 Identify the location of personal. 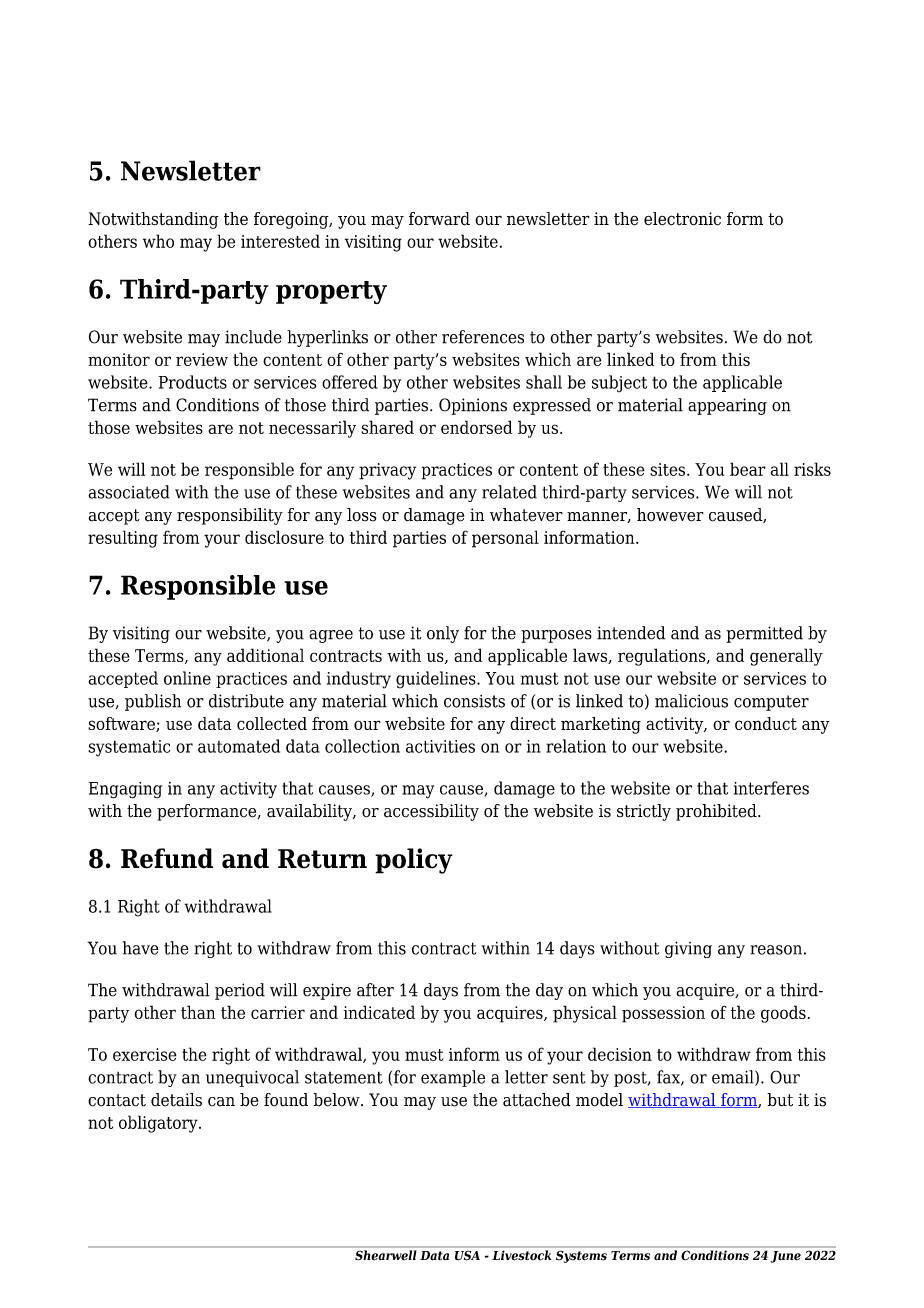
(505, 539).
